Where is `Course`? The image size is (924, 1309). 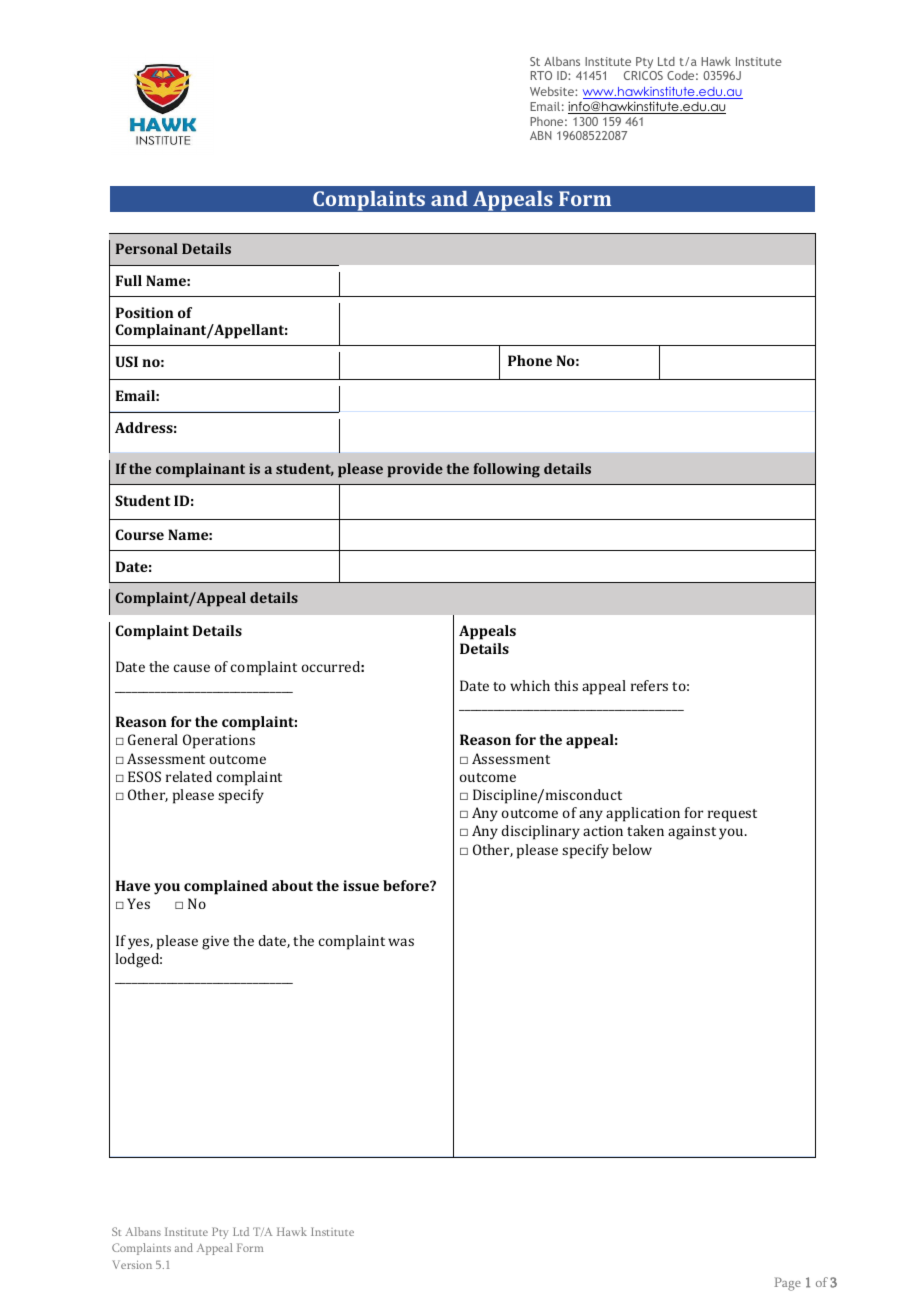
Course is located at coordinates (139, 534).
